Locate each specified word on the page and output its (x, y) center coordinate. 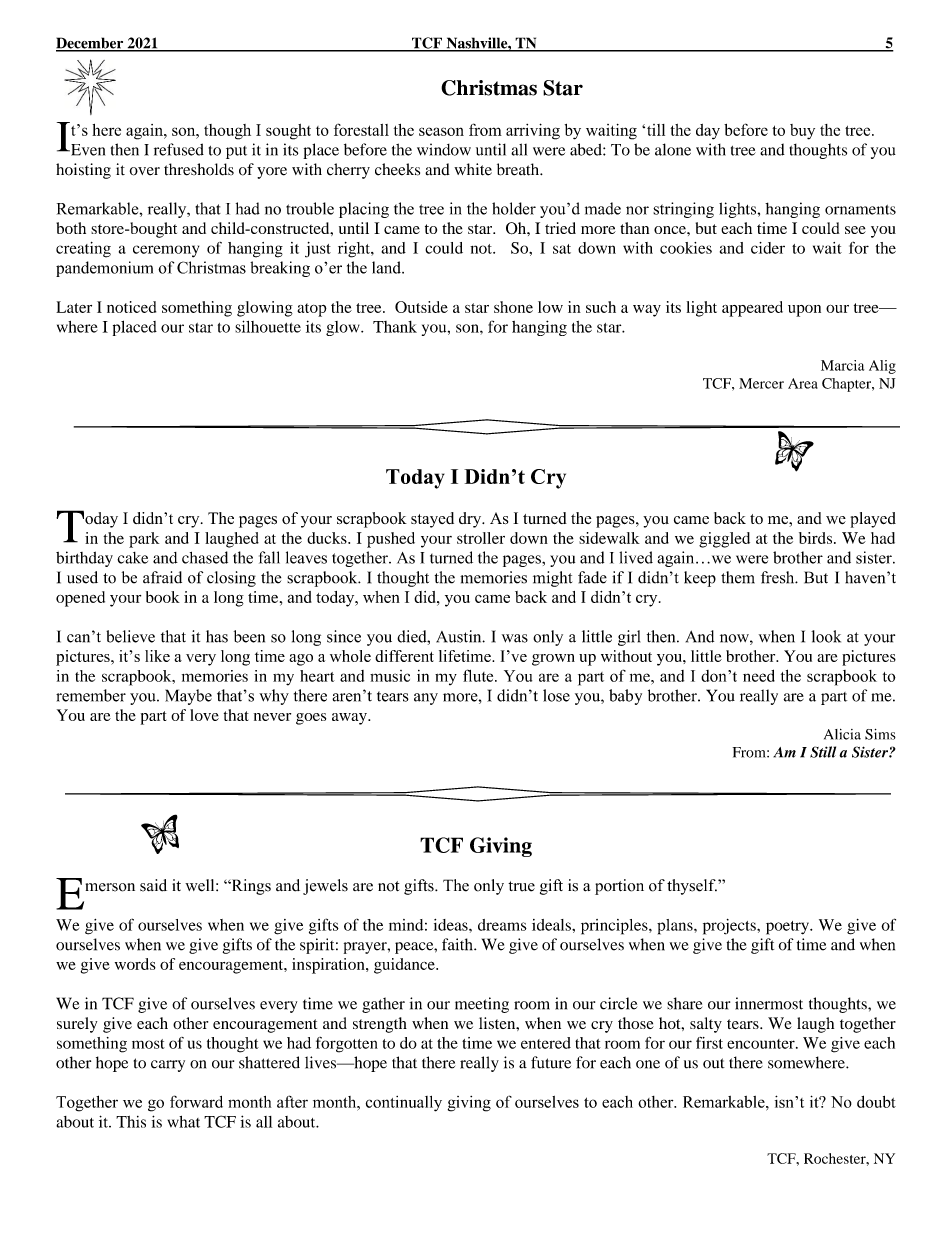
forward (196, 1101)
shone (513, 307)
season (441, 131)
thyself (692, 887)
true (521, 886)
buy (802, 132)
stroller (481, 538)
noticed (131, 307)
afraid (162, 577)
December (91, 44)
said (153, 885)
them (738, 577)
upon (804, 311)
